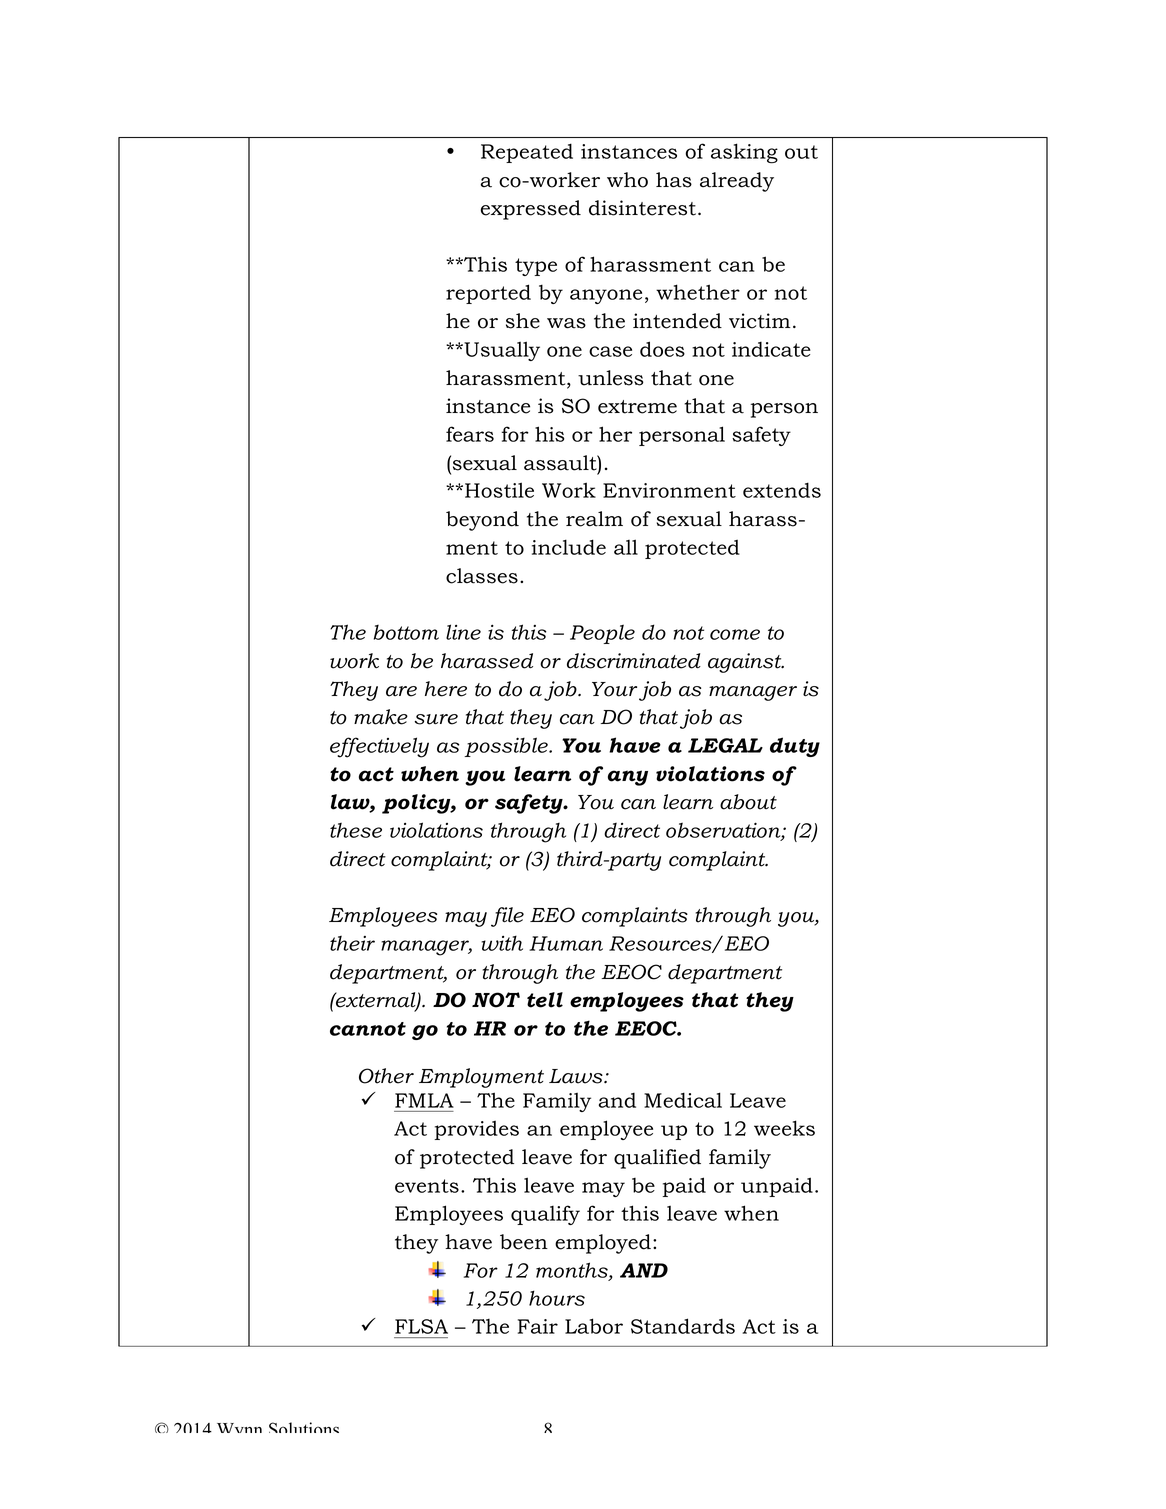 The width and height of the document is (1166, 1509). What do you see at coordinates (538, 1326) in the document?
I see `Fair` at bounding box center [538, 1326].
